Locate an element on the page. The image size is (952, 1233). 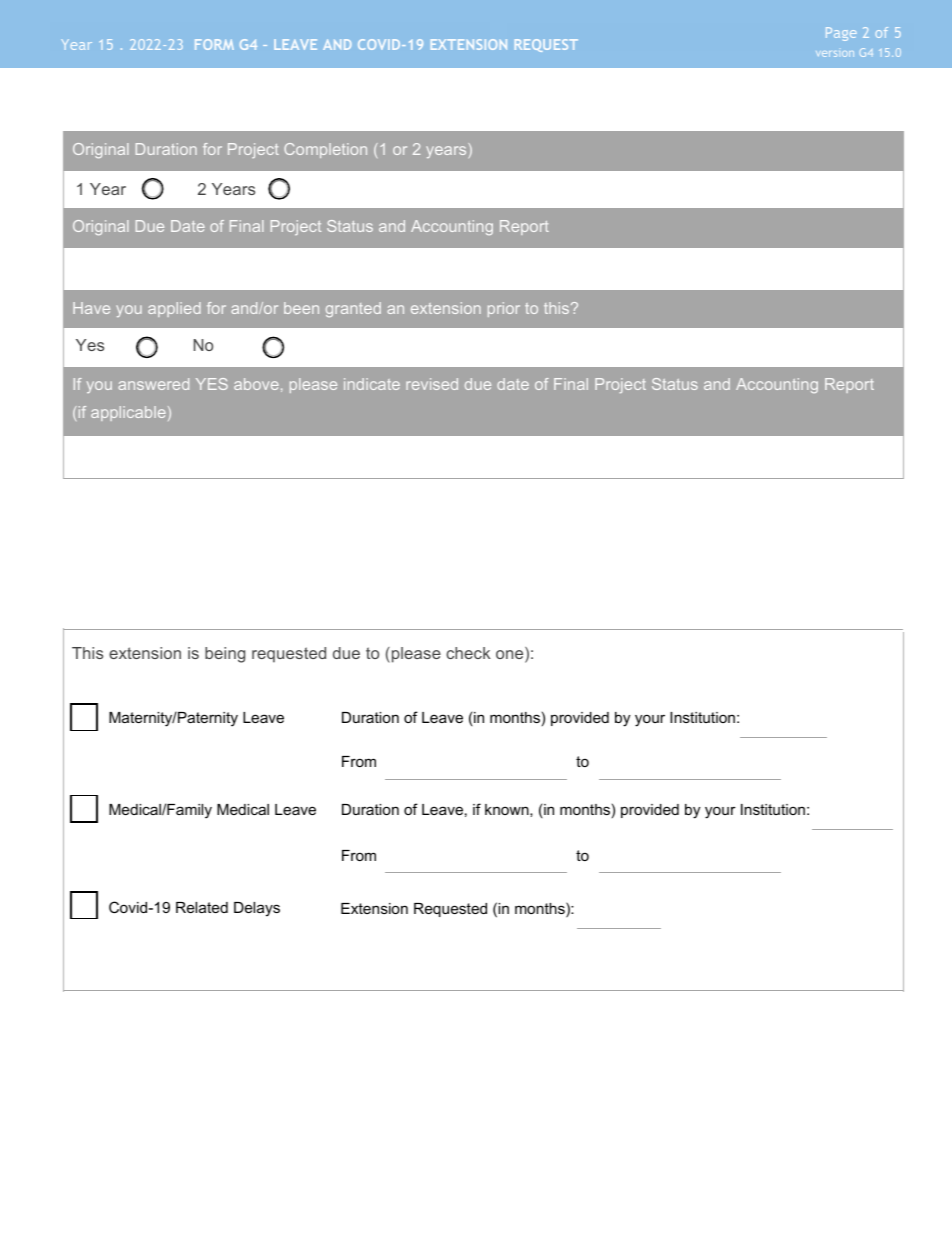
Completion is located at coordinates (325, 150).
